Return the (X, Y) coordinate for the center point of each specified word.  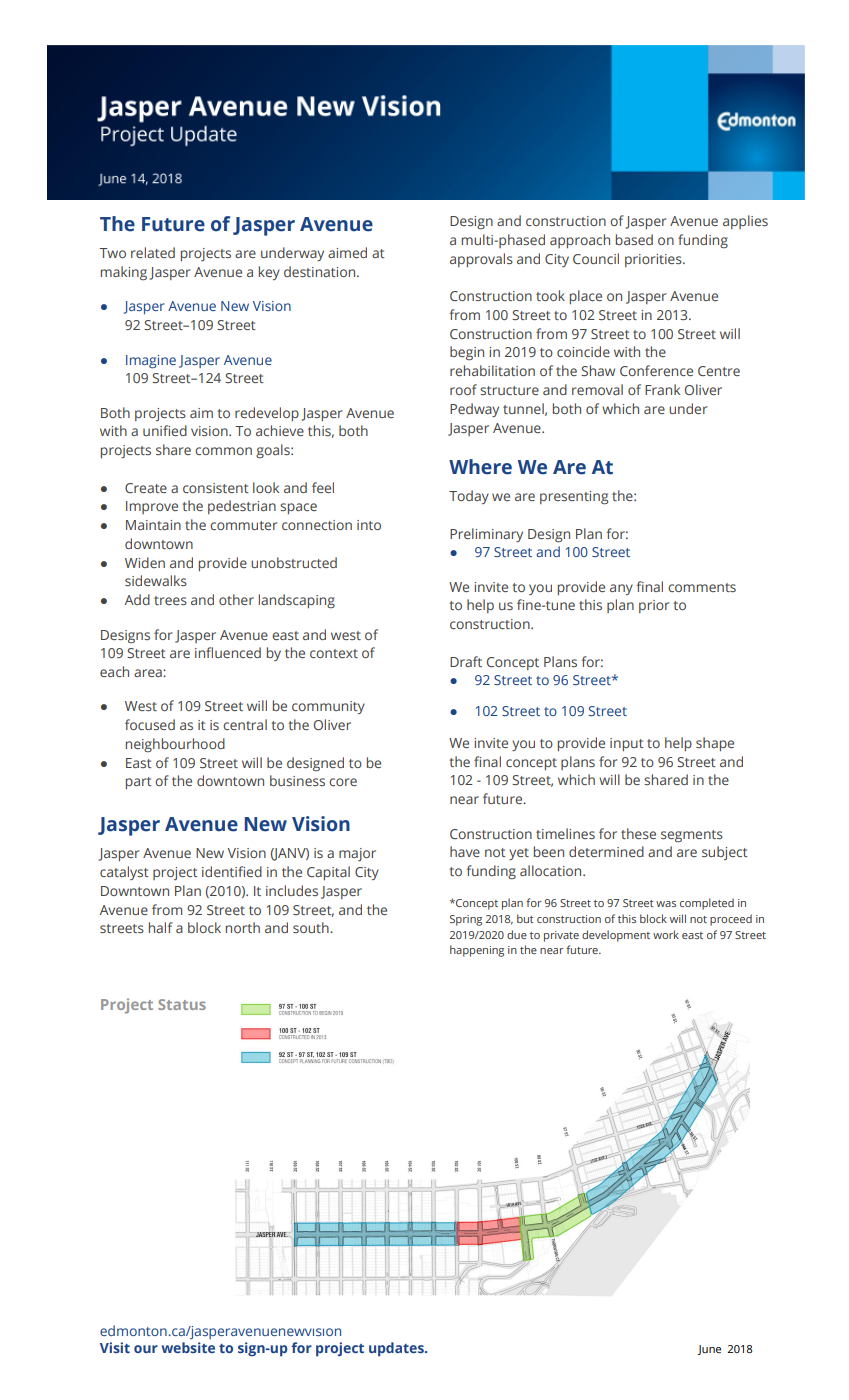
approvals (481, 260)
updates (397, 1349)
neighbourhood (175, 745)
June (709, 1350)
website (188, 1347)
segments (692, 836)
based (634, 239)
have (465, 851)
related (153, 252)
